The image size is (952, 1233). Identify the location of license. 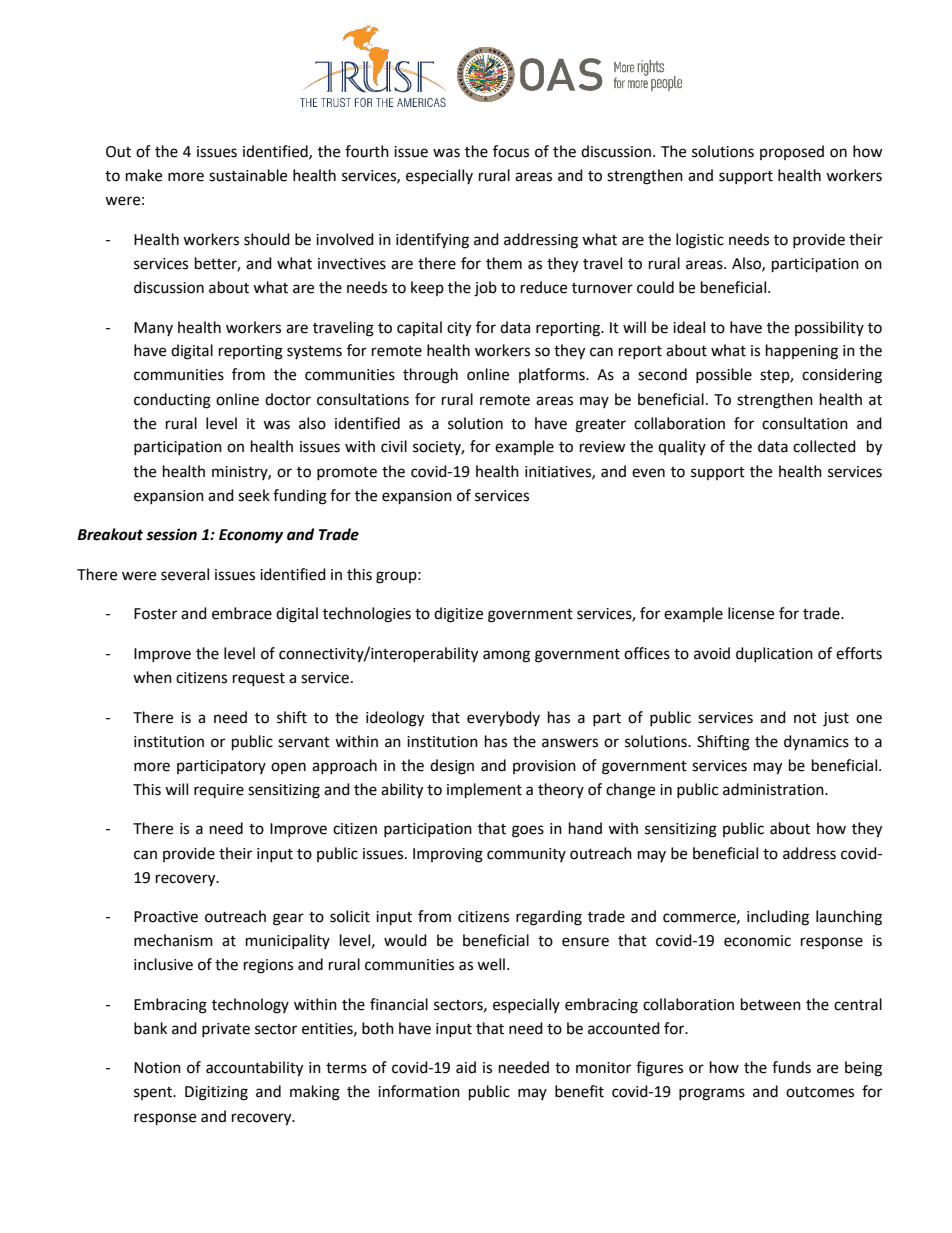
(751, 613).
